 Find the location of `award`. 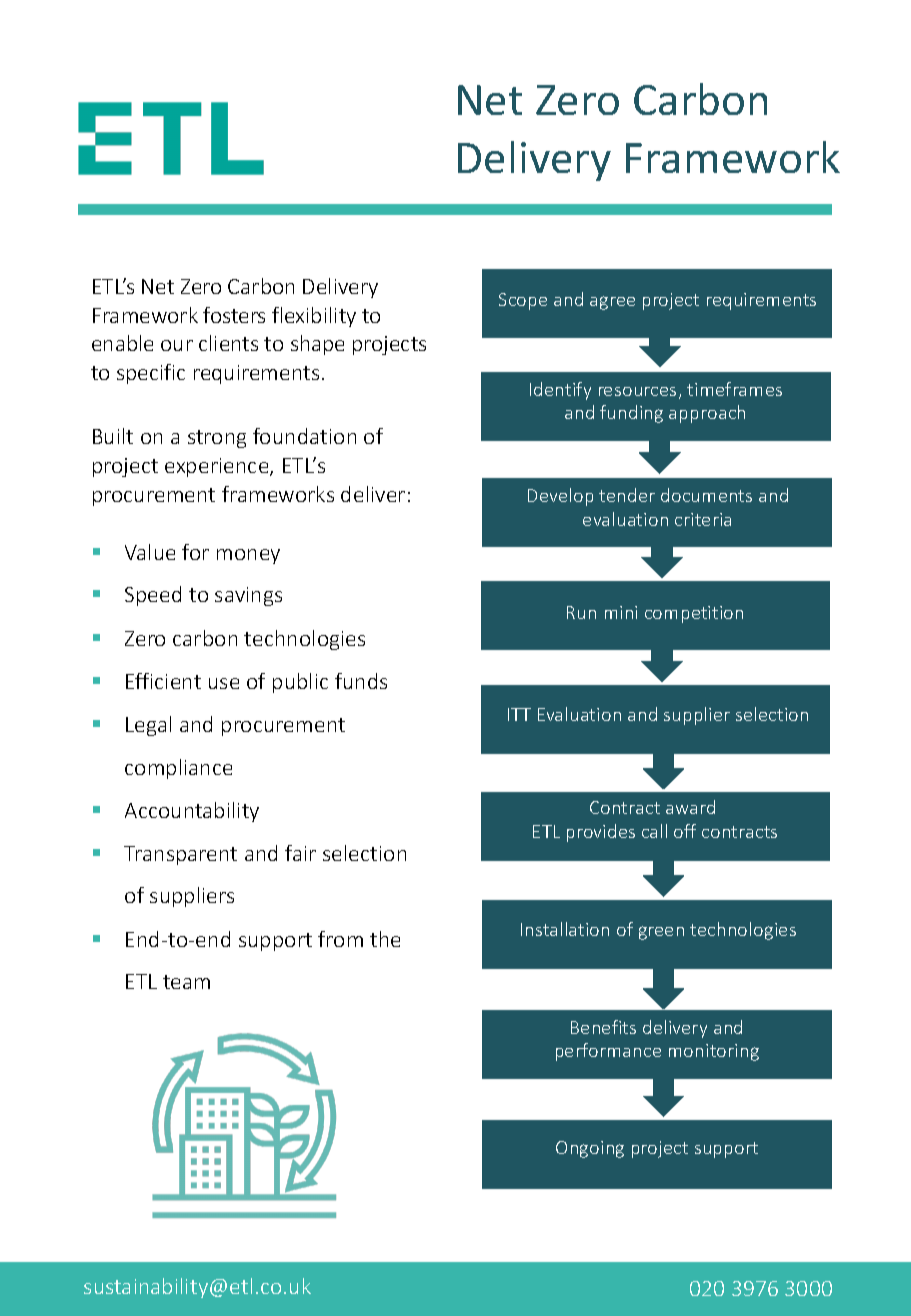

award is located at coordinates (690, 807).
